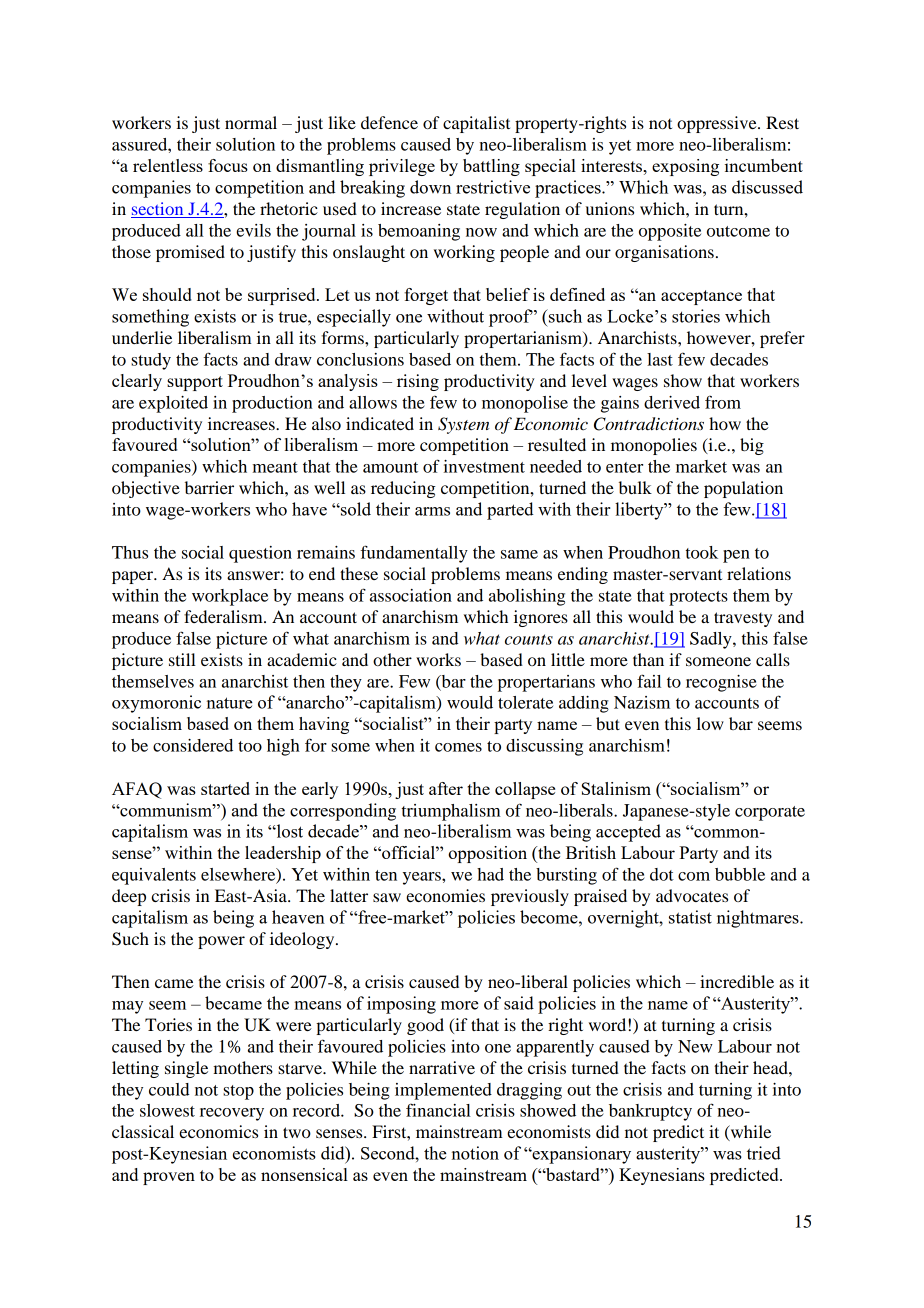  Describe the element at coordinates (414, 554) in the document. I see `fundamentally` at that location.
